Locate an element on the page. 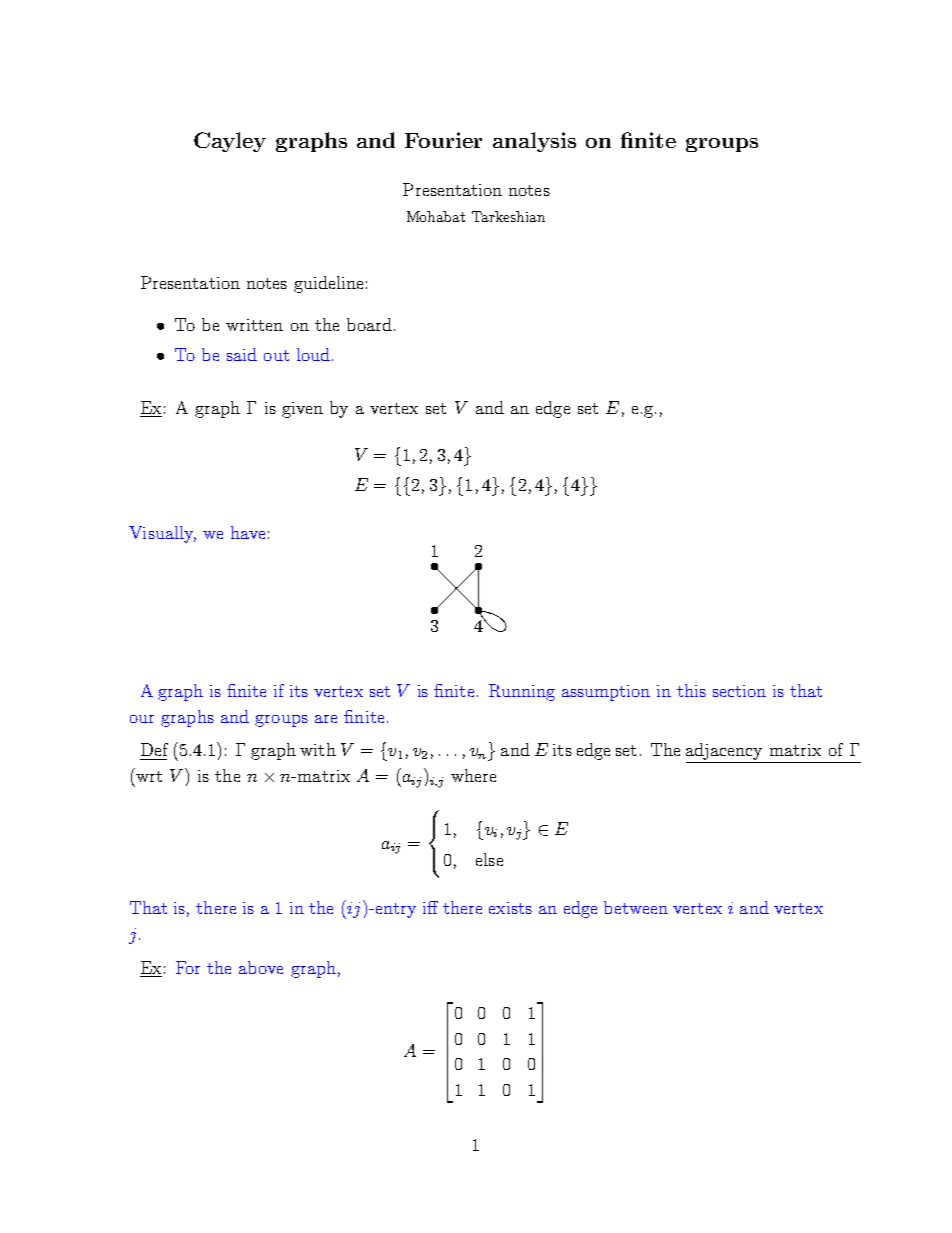 The image size is (952, 1233). Cayley is located at coordinates (230, 142).
